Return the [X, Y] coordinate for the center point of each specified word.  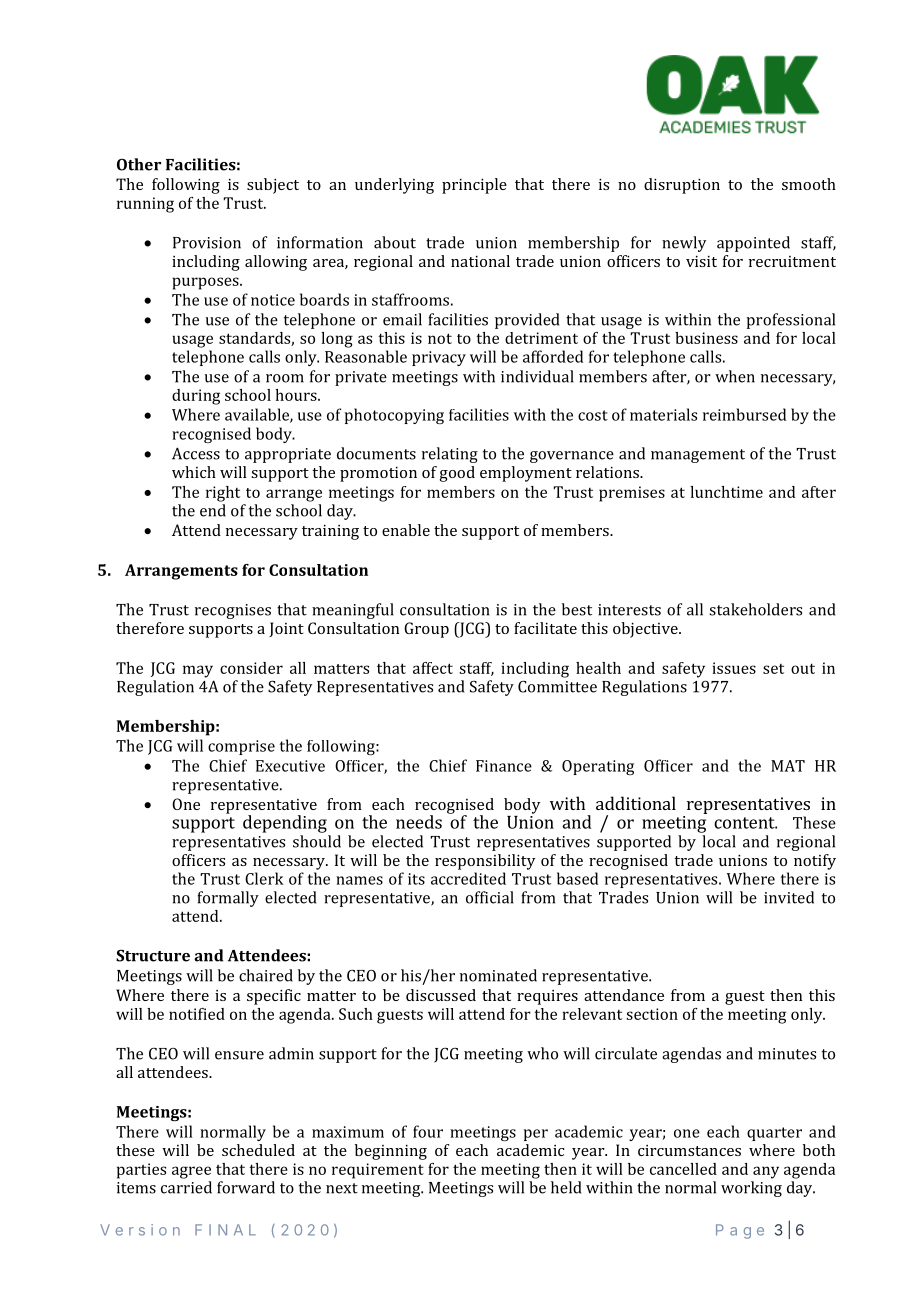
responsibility [485, 862]
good [457, 474]
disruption [682, 186]
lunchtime [726, 492]
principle [474, 186]
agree [191, 1172]
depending [285, 824]
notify [815, 862]
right [223, 494]
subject [273, 186]
